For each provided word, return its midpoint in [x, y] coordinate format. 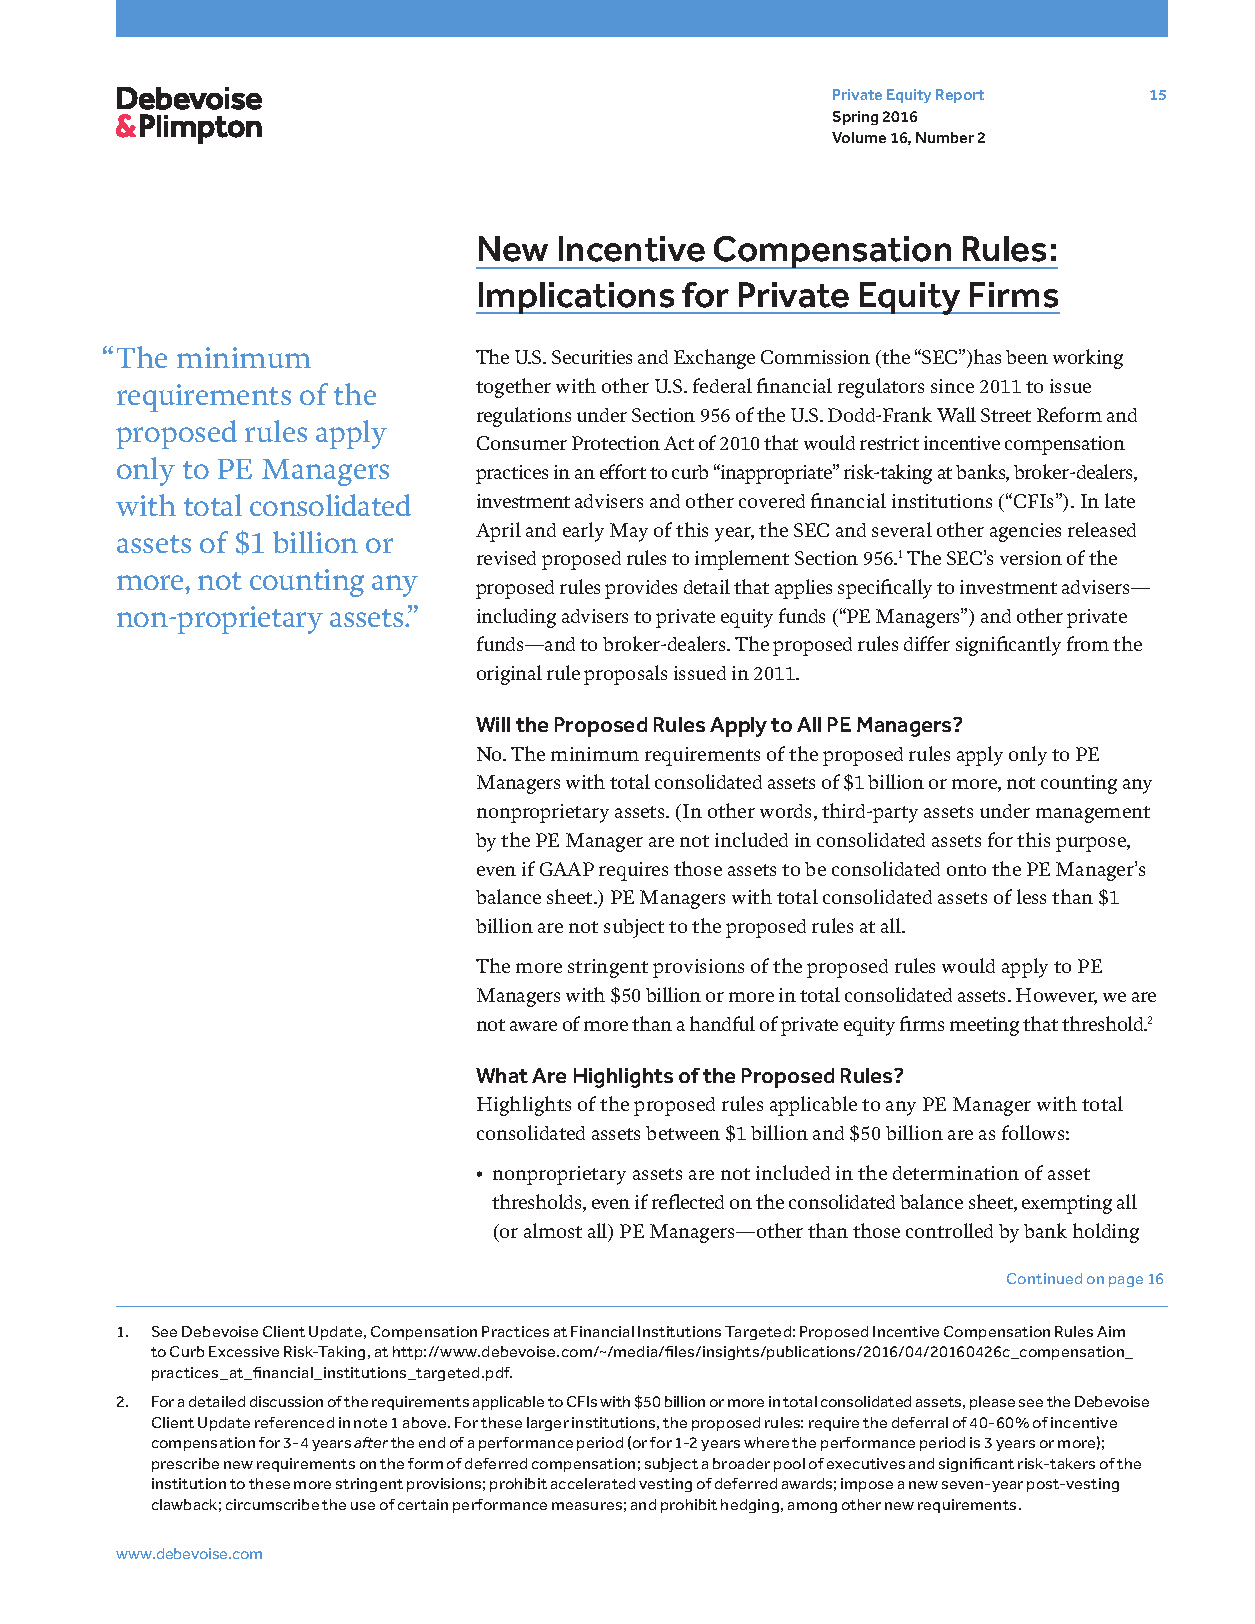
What [502, 1075]
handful [722, 1023]
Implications [576, 298]
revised [506, 558]
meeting [984, 1026]
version [1031, 558]
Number [945, 137]
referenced [294, 1422]
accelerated [593, 1483]
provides [641, 589]
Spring [855, 118]
